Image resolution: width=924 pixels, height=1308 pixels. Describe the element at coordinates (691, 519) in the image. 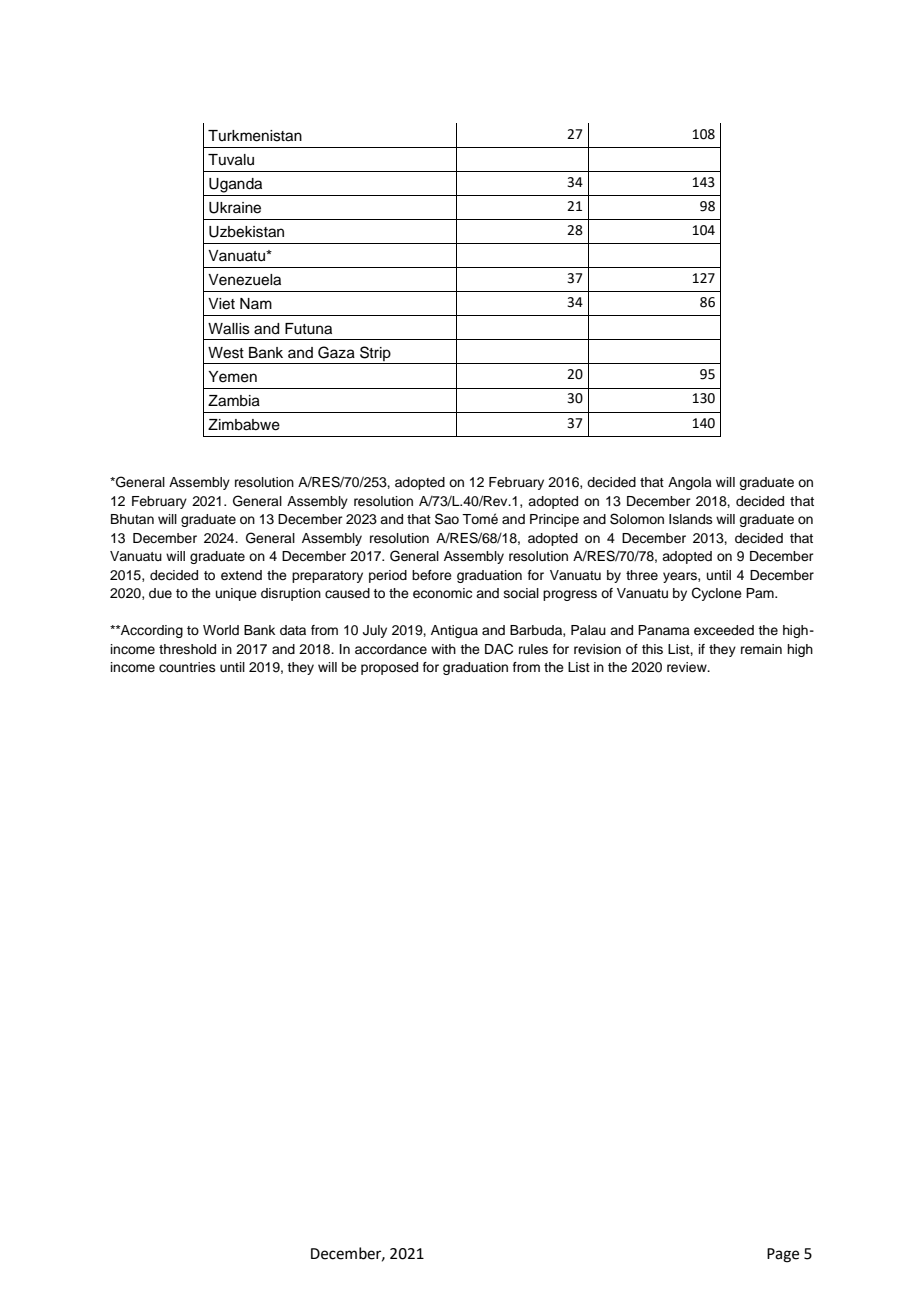

I see `Islands` at that location.
